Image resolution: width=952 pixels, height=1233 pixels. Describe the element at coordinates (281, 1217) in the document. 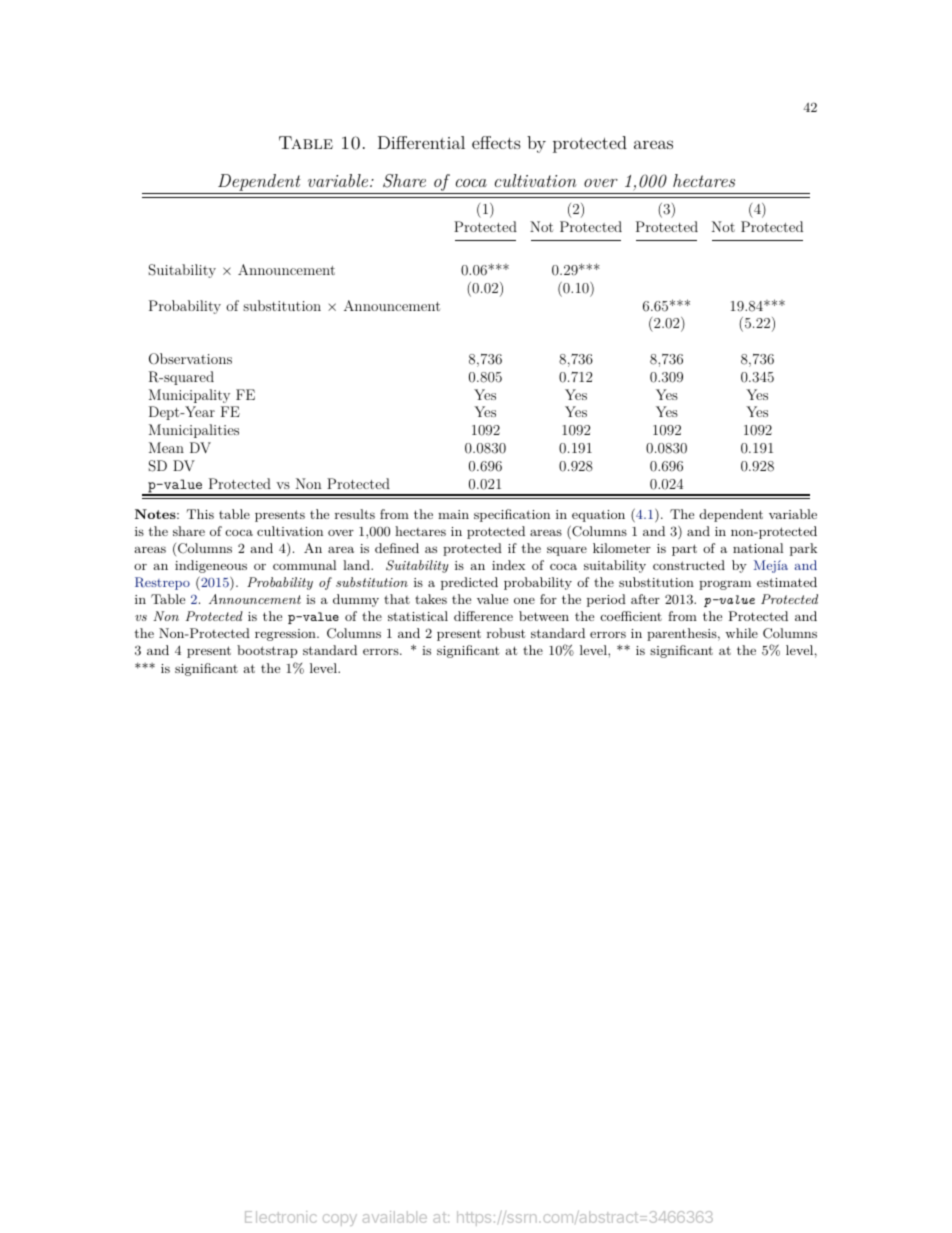

I see `Electronic` at that location.
